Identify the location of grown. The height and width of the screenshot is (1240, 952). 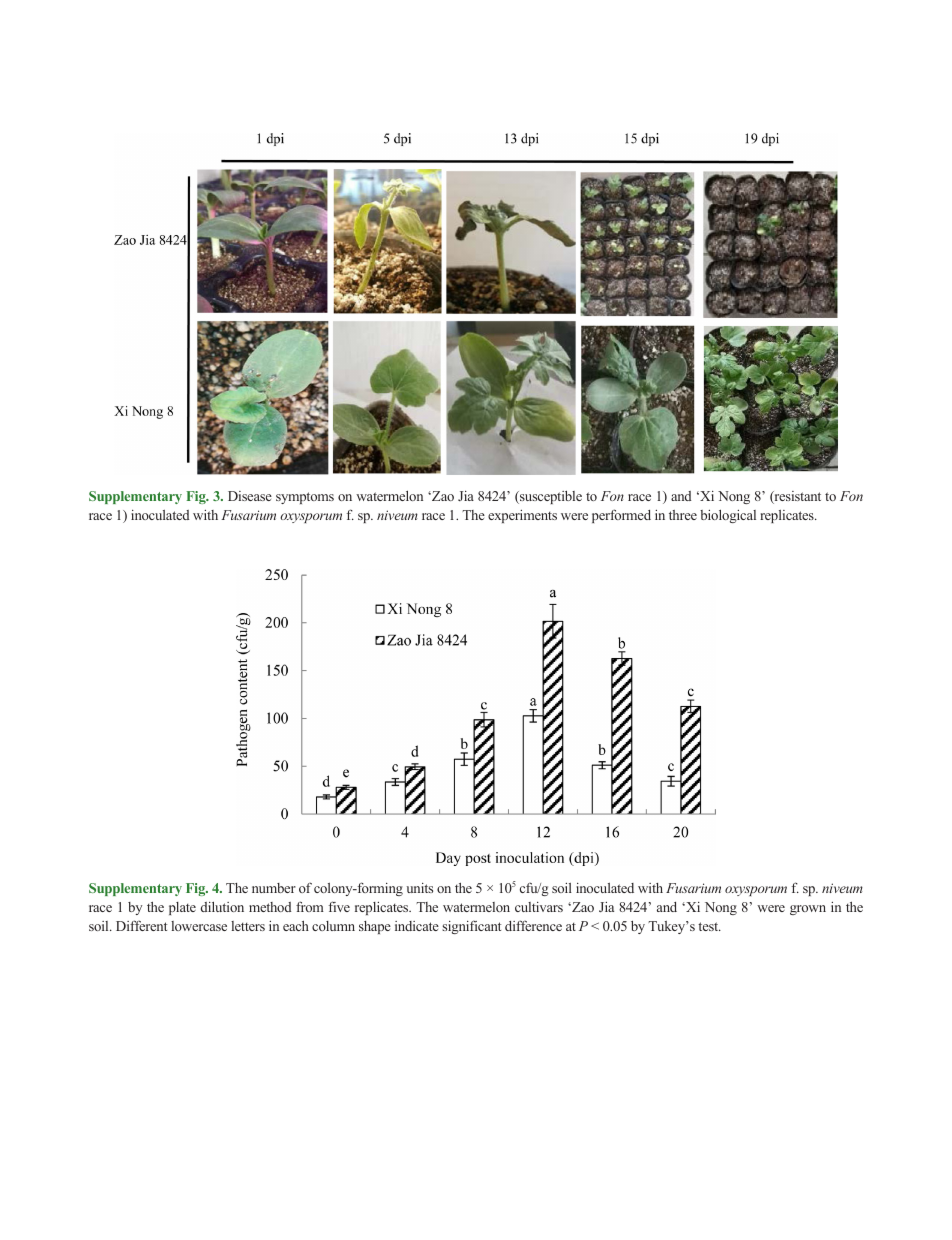
(808, 910).
